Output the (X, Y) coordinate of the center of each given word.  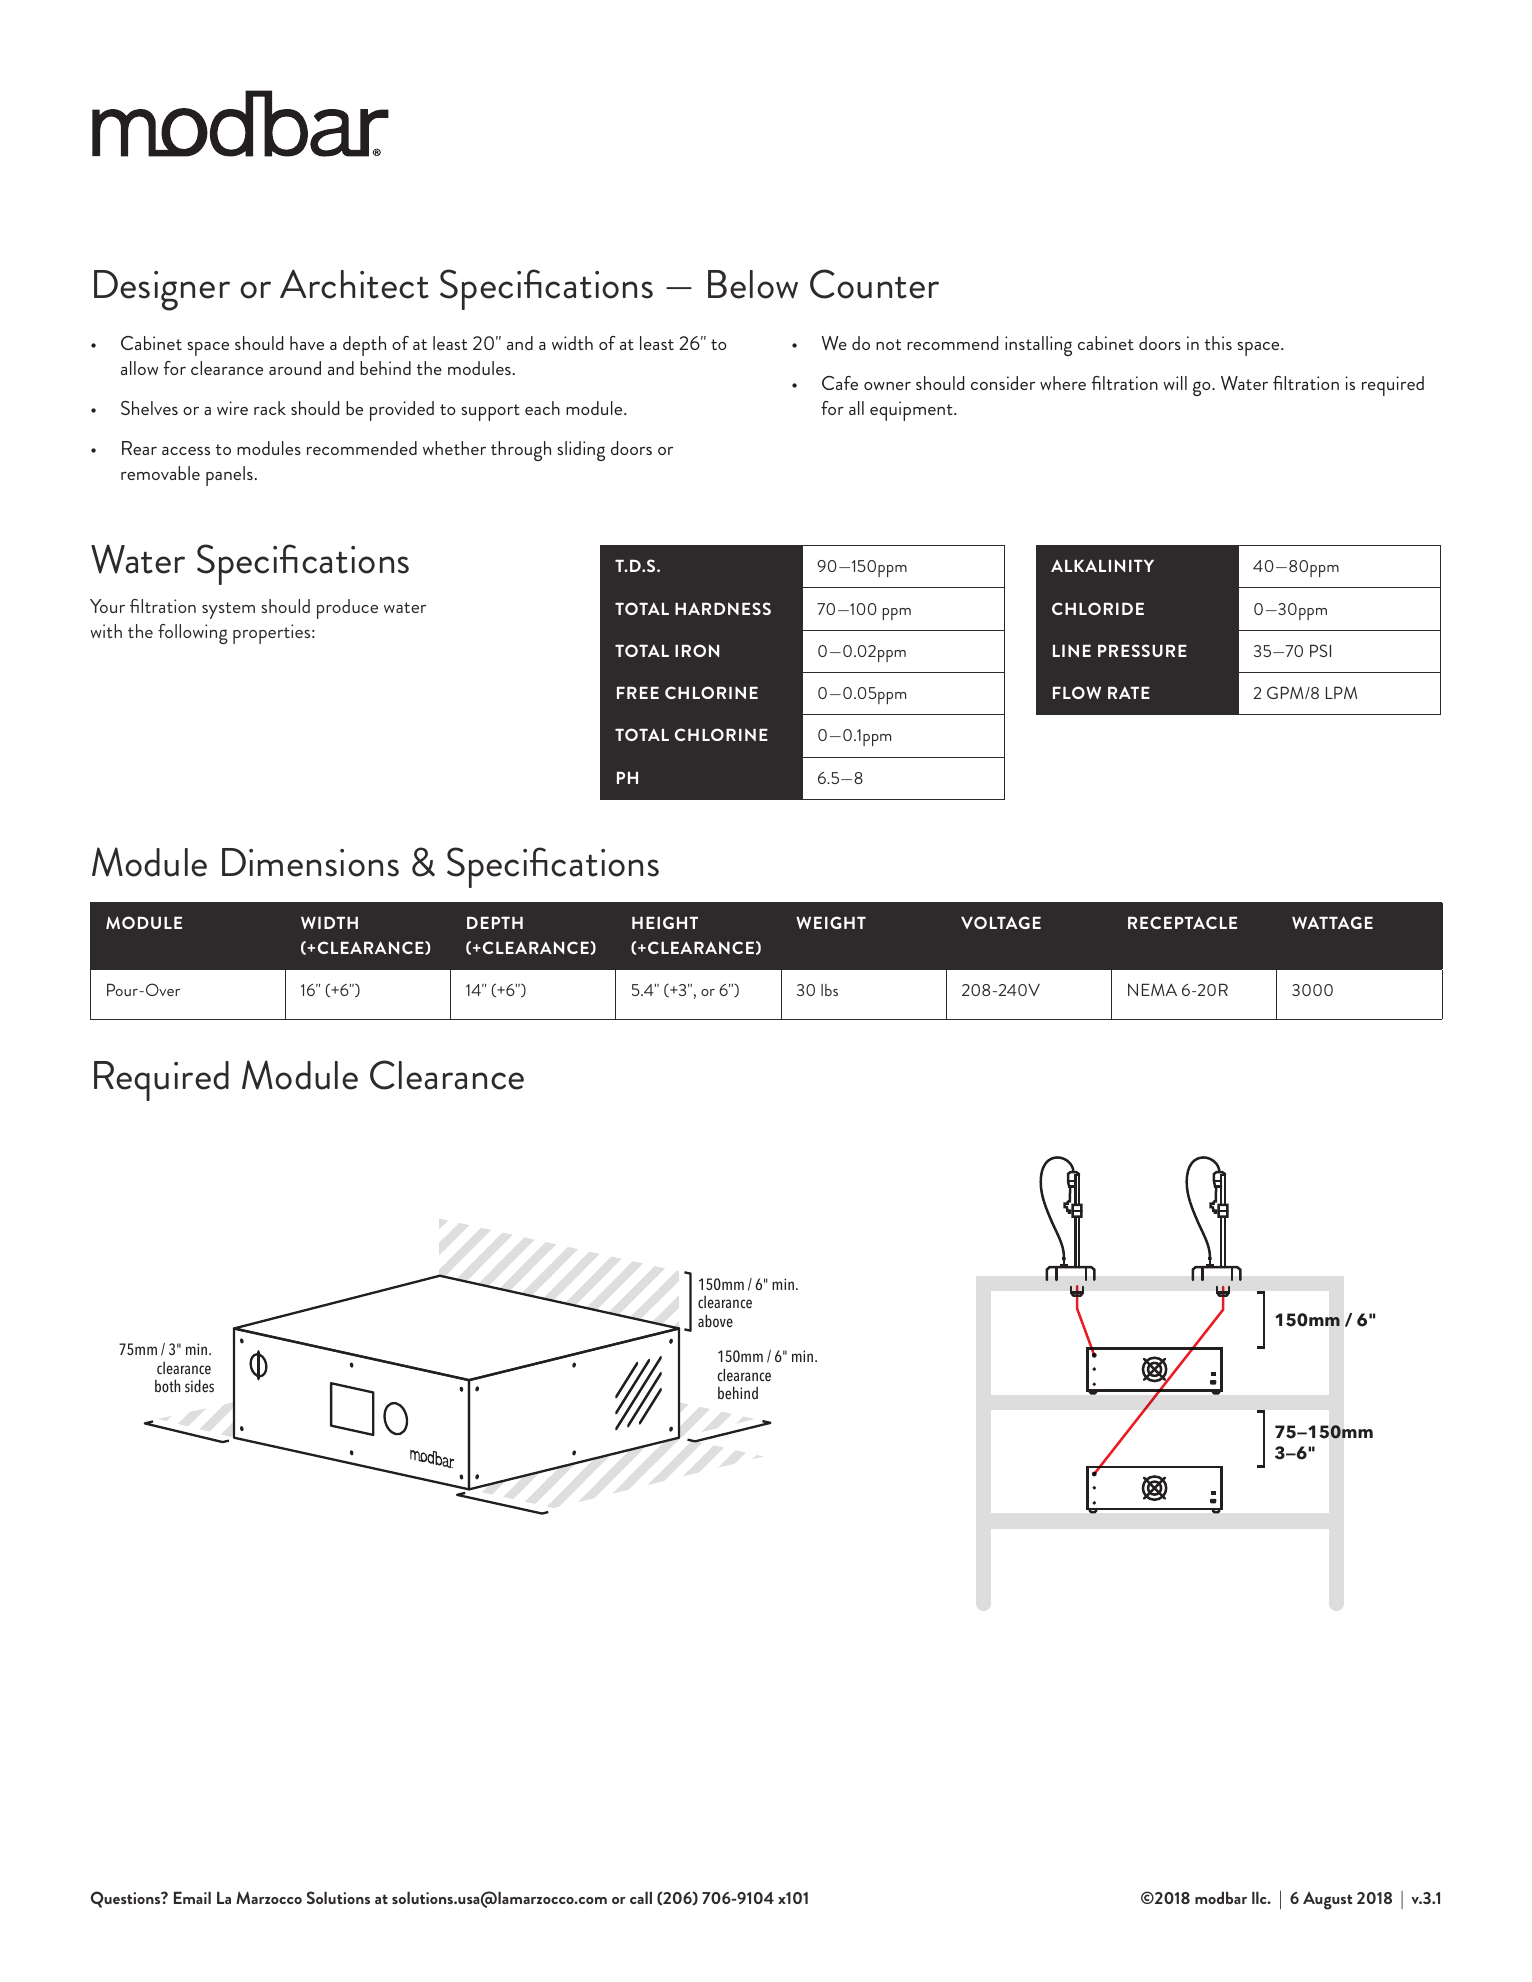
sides (199, 1386)
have (307, 343)
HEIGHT (665, 922)
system (228, 610)
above (715, 1321)
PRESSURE (1142, 650)
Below (753, 284)
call (641, 1897)
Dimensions (310, 862)
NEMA (1152, 989)
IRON (697, 650)
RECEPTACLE (1182, 922)
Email (192, 1897)
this (1218, 343)
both (167, 1386)
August (1328, 1901)
